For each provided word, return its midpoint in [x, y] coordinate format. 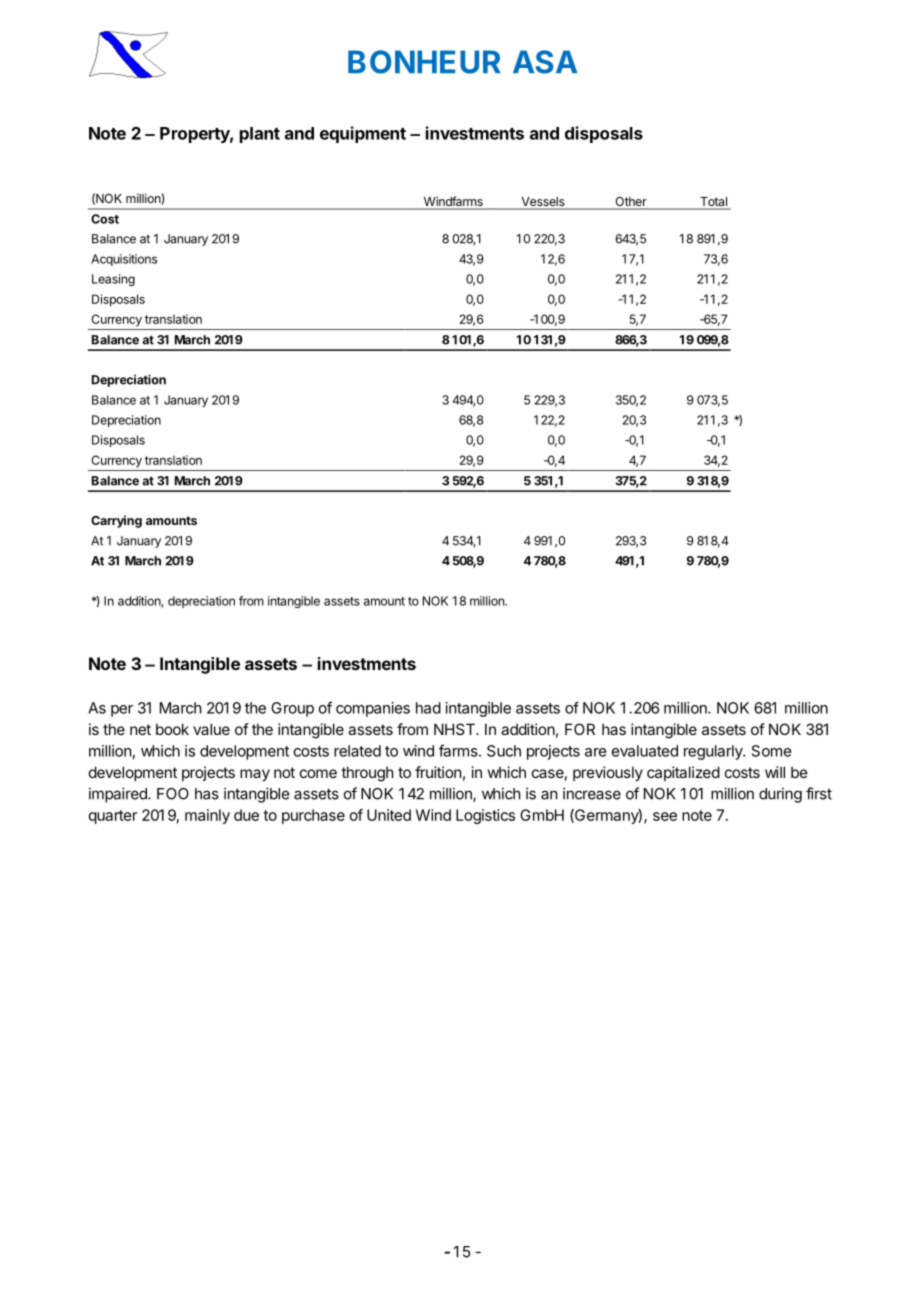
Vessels [543, 203]
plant [260, 135]
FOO [173, 794]
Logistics [485, 816]
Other [631, 203]
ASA [545, 62]
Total [713, 203]
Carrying [116, 521]
